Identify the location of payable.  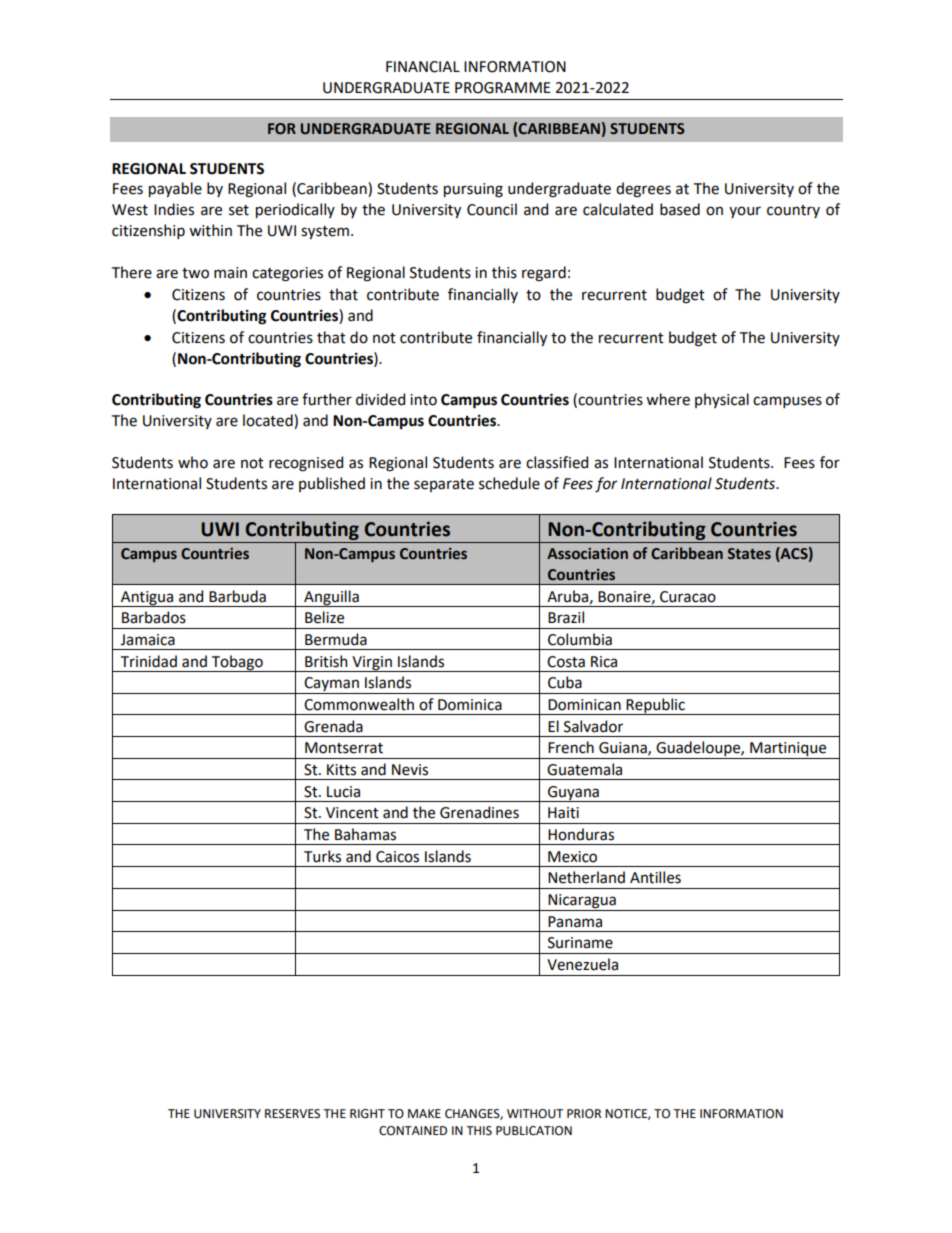
(175, 189).
